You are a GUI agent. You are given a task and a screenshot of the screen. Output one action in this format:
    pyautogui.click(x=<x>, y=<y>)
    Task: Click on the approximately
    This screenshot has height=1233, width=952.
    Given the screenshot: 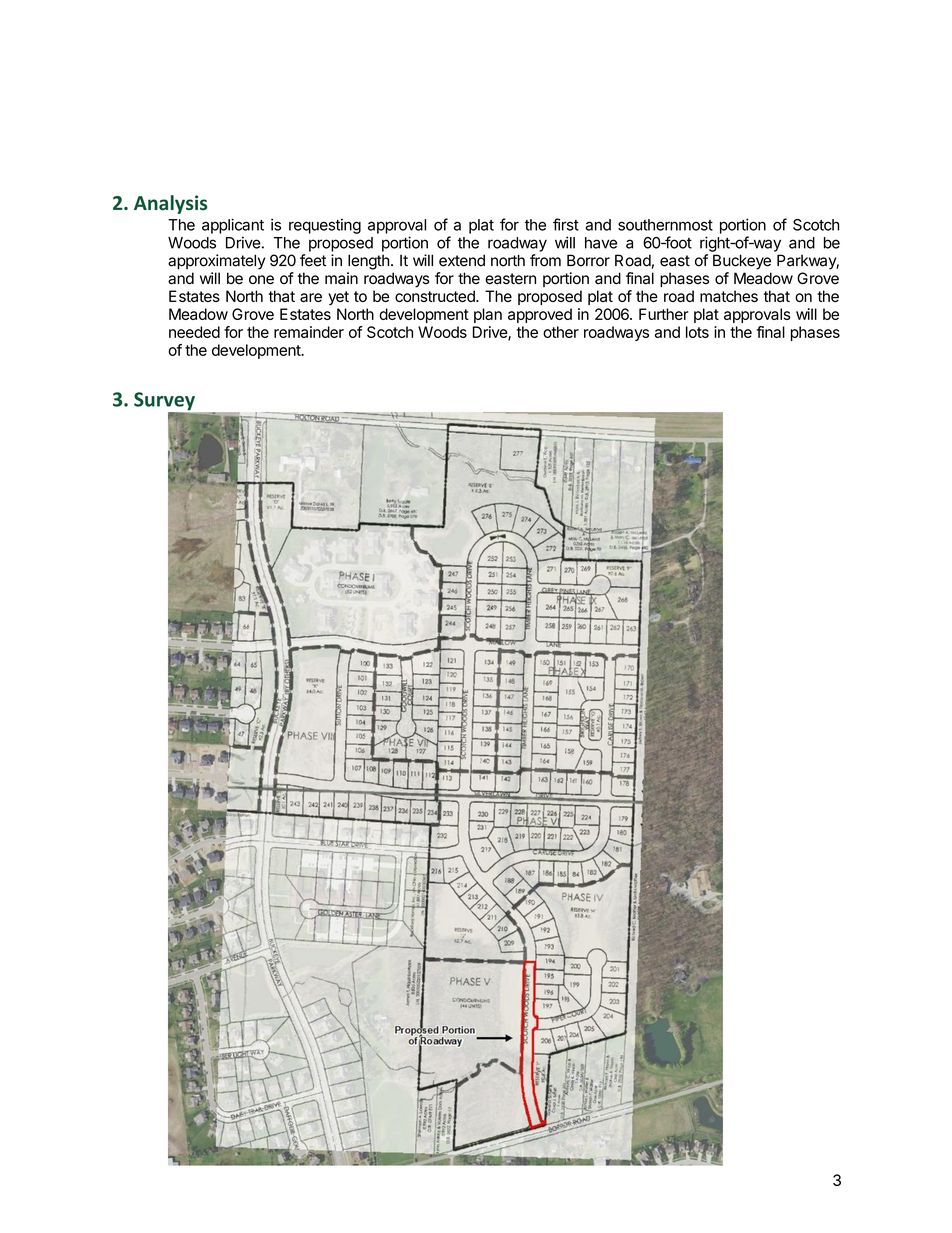 What is the action you would take?
    pyautogui.click(x=217, y=262)
